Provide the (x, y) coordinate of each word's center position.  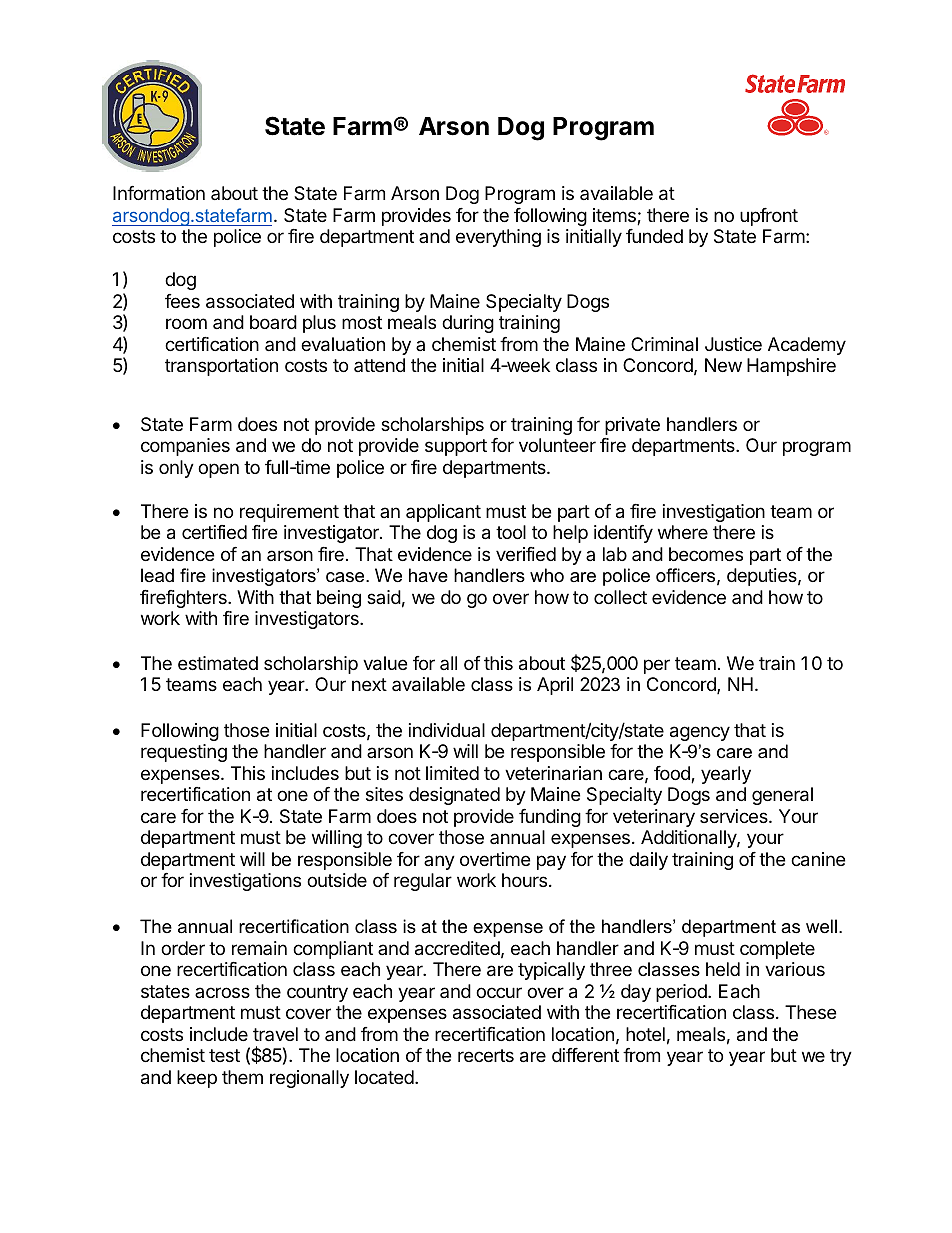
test (224, 1055)
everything (498, 238)
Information (159, 193)
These (810, 1012)
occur (499, 992)
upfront (769, 217)
